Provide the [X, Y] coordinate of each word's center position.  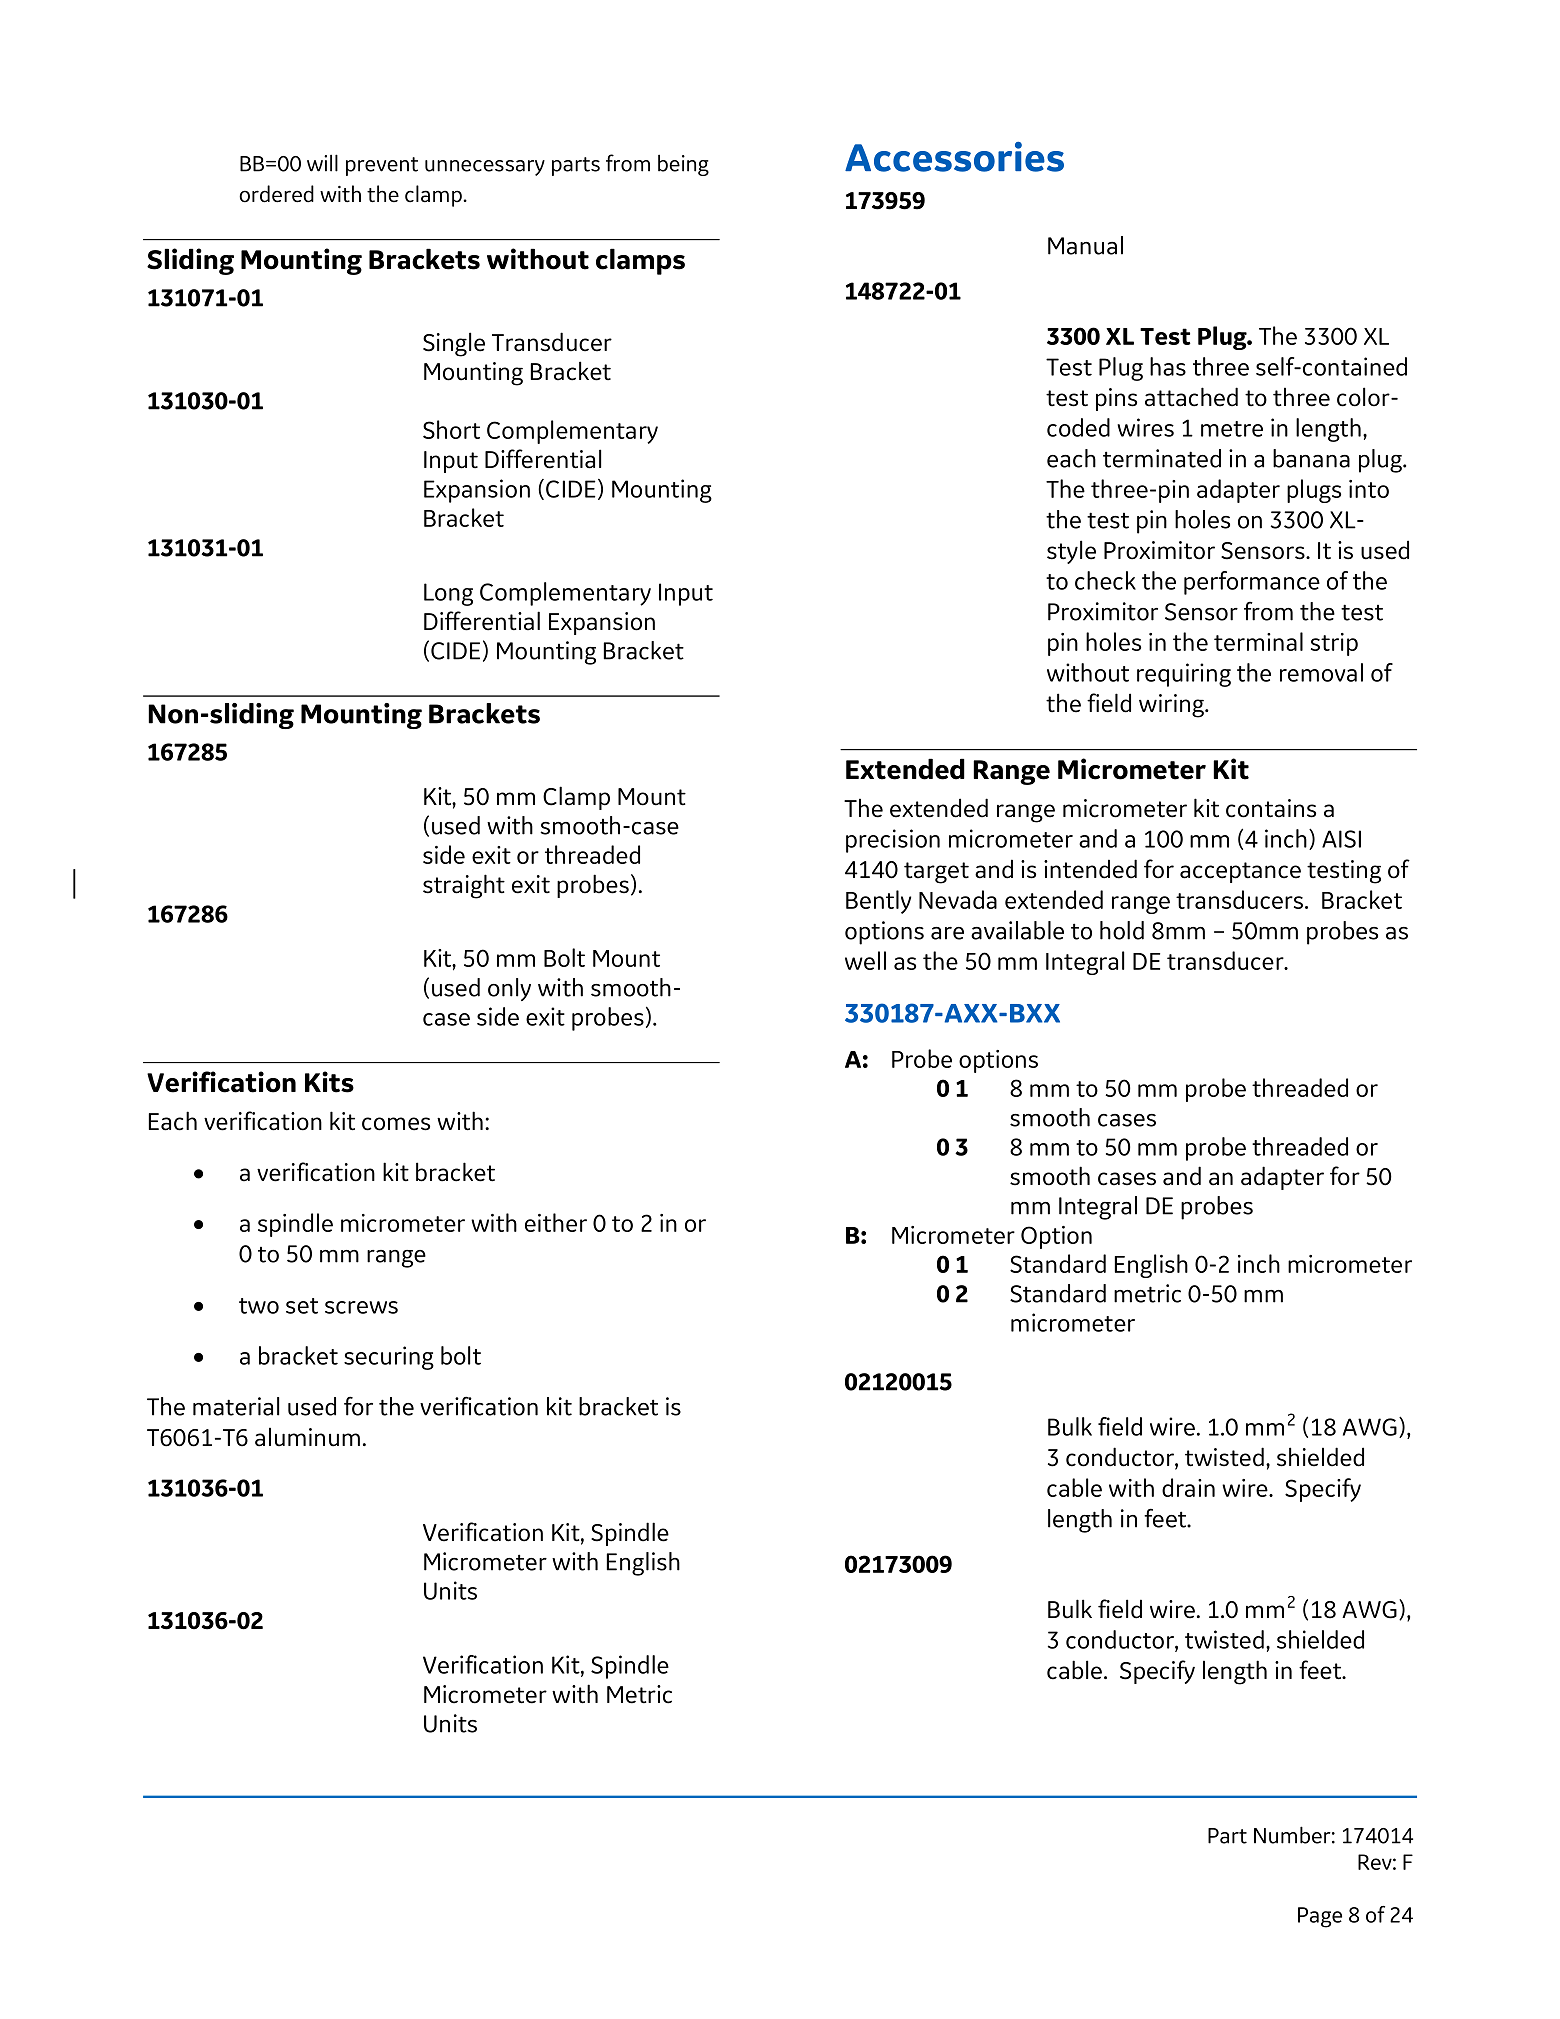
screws [361, 1307]
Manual [1085, 245]
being [683, 165]
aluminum [307, 1437]
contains [1271, 808]
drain [1188, 1487]
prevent [382, 166]
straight [464, 886]
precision [893, 841]
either [556, 1222]
